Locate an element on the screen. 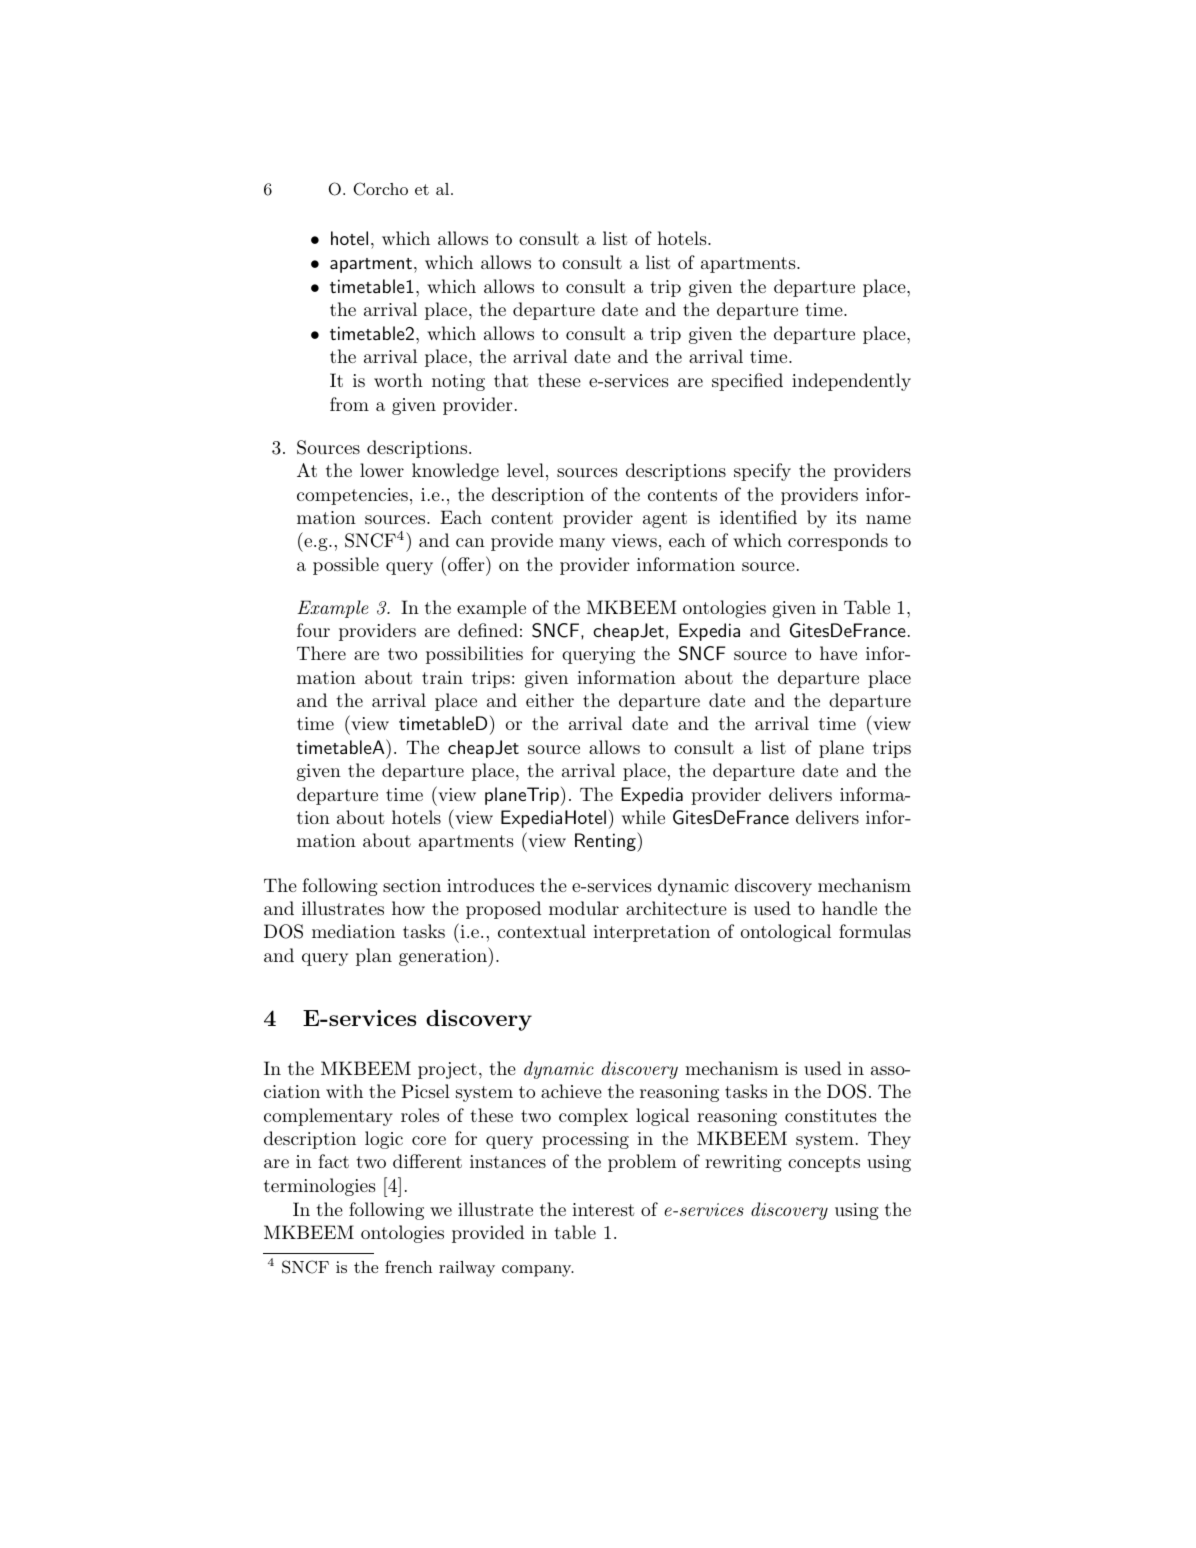  from is located at coordinates (349, 404).
